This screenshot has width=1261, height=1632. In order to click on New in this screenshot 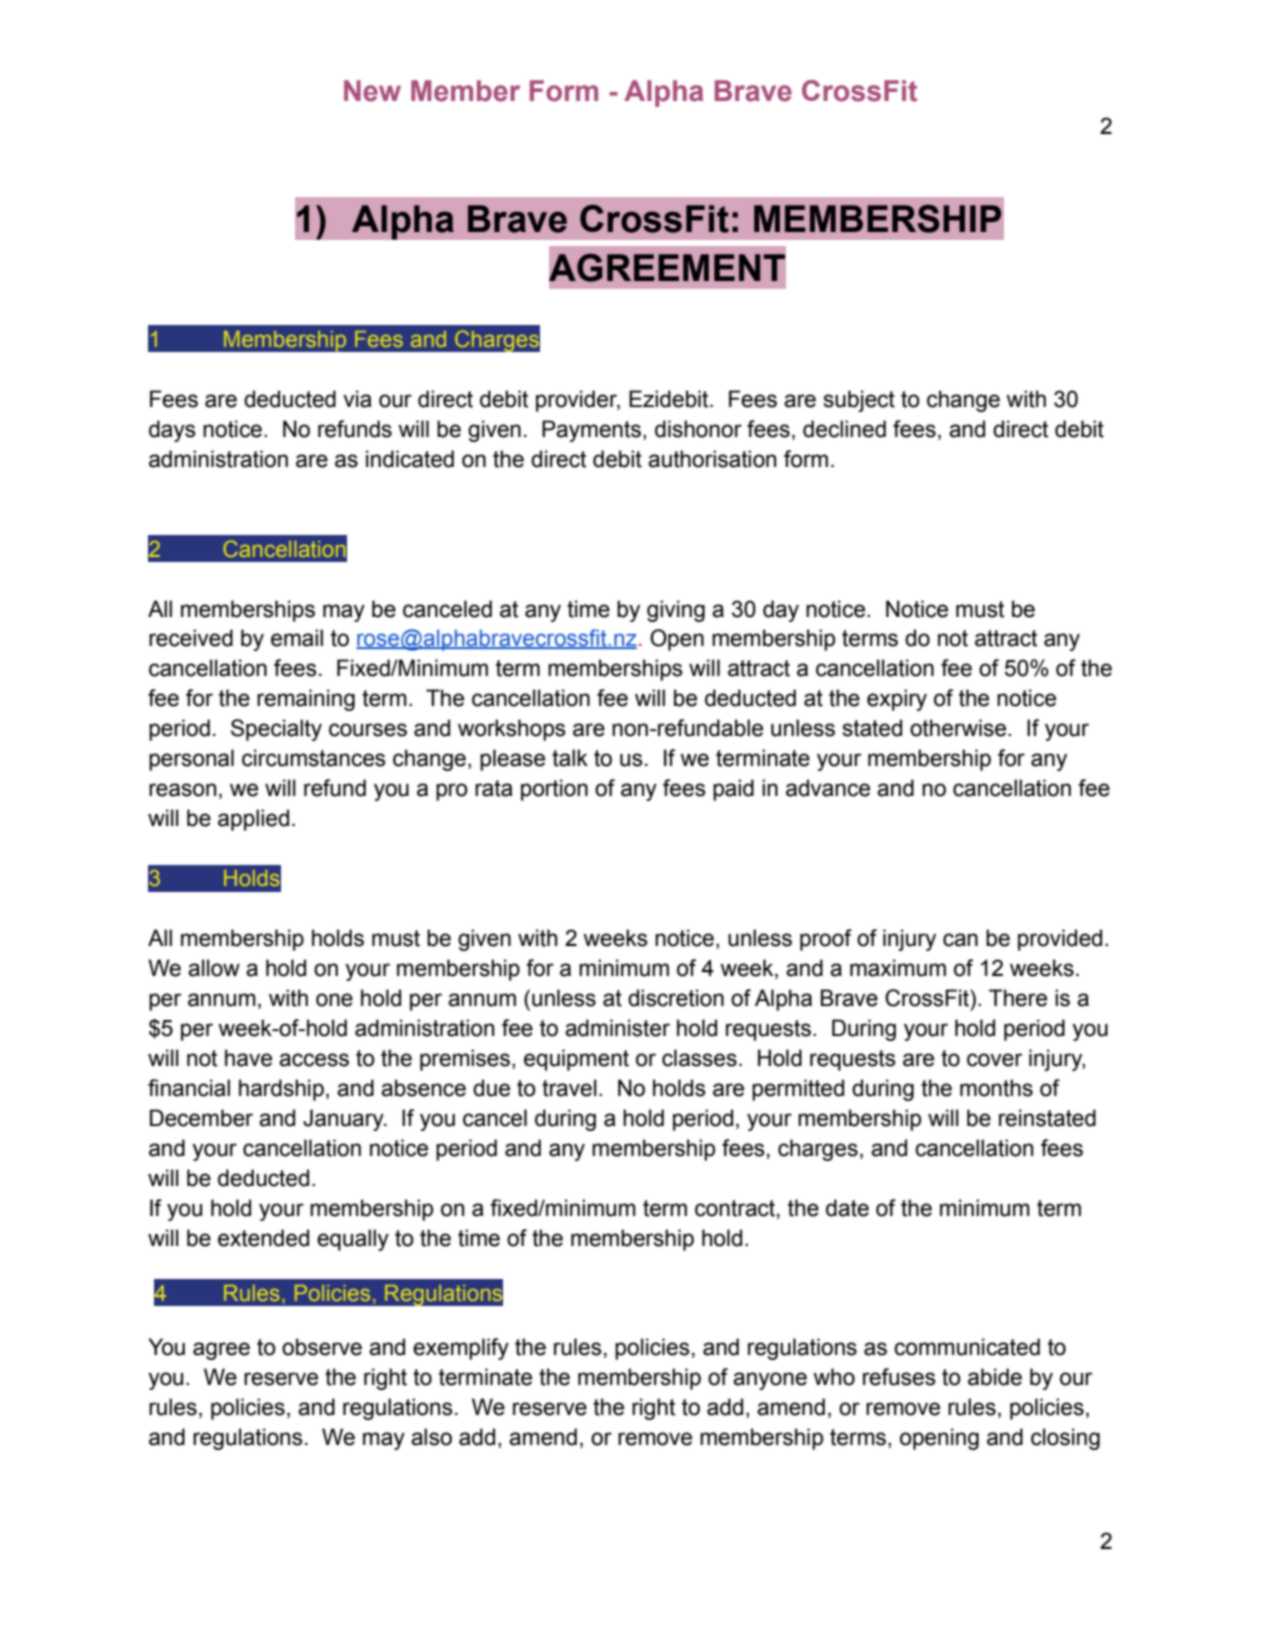, I will do `click(372, 91)`.
